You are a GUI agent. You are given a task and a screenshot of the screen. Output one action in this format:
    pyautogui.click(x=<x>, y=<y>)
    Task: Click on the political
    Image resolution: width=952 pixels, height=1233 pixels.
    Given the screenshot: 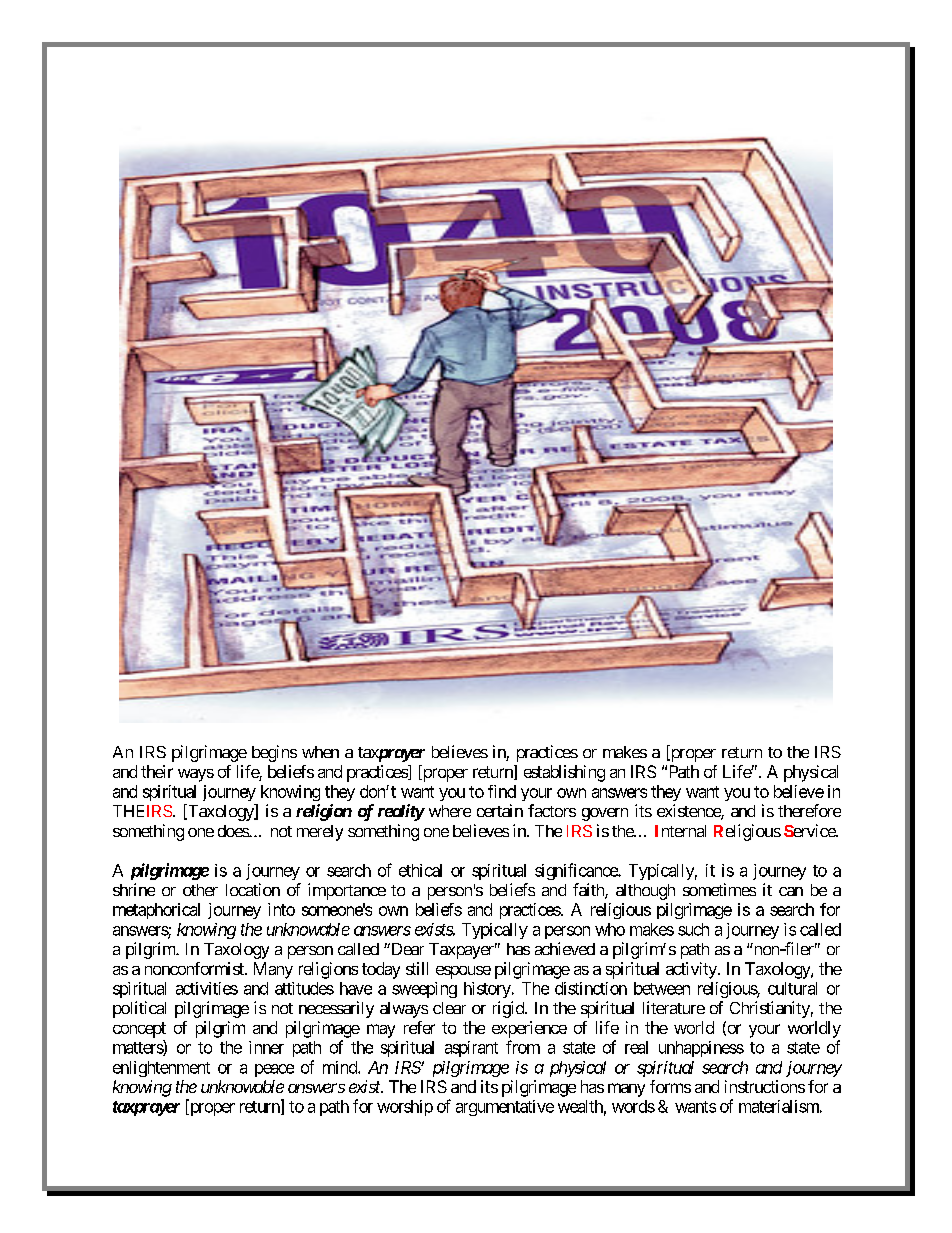 What is the action you would take?
    pyautogui.click(x=139, y=1009)
